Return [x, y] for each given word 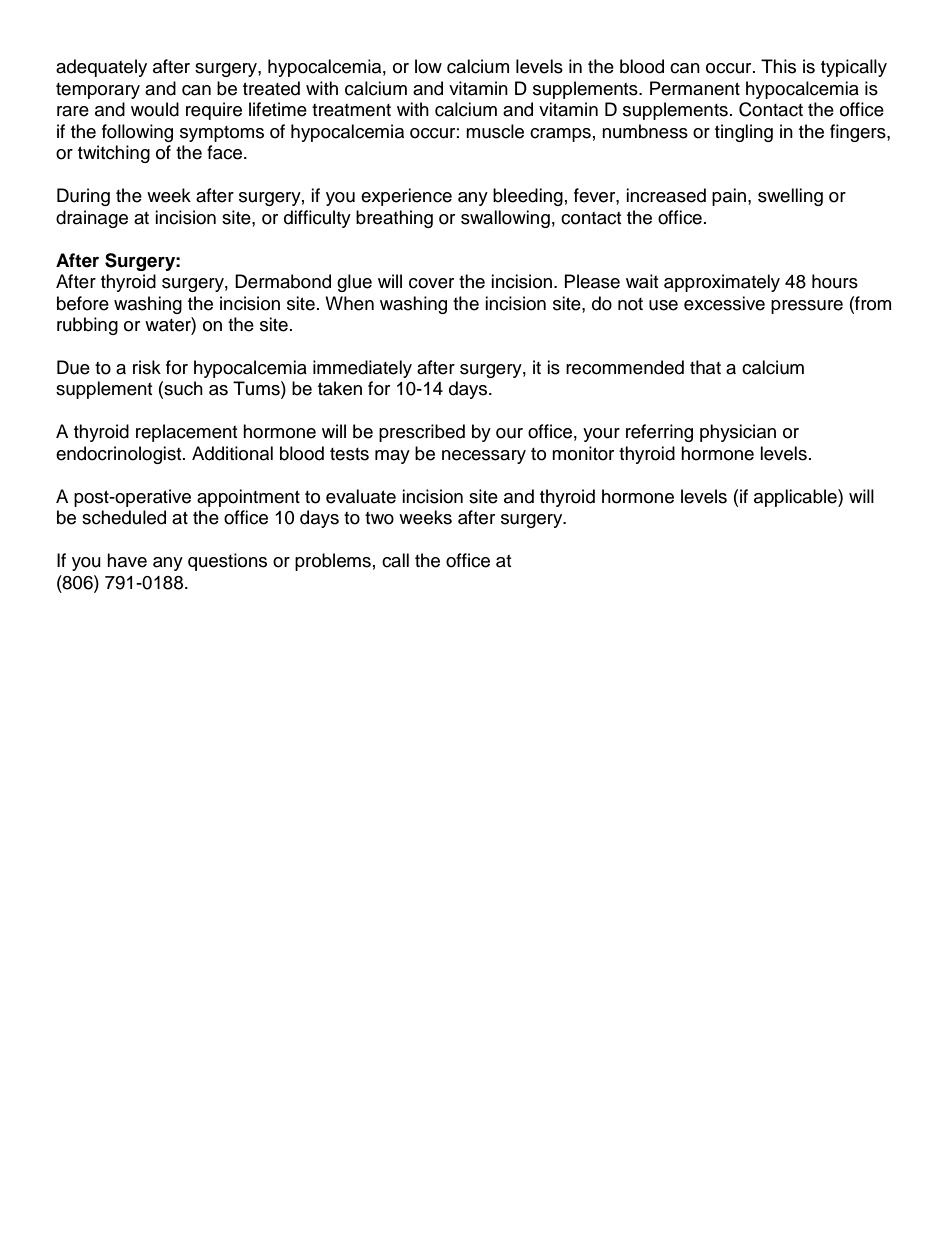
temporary [98, 91]
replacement [186, 433]
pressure [807, 307]
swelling [790, 197]
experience [406, 197]
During [83, 197]
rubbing [87, 326]
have [127, 560]
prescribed [422, 433]
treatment [351, 110]
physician [738, 433]
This [778, 66]
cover [431, 283]
